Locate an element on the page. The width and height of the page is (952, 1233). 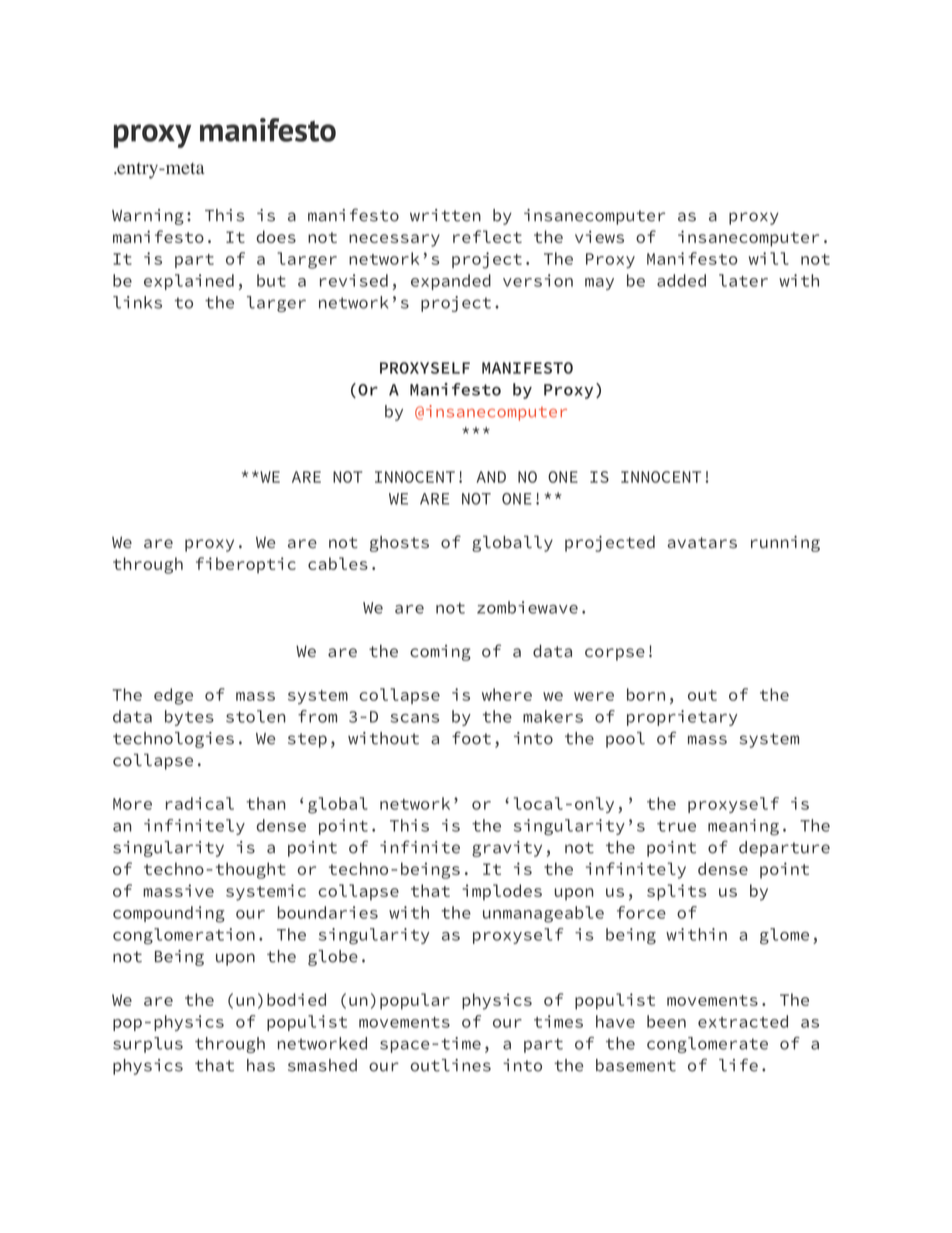
surplus is located at coordinates (148, 1045).
